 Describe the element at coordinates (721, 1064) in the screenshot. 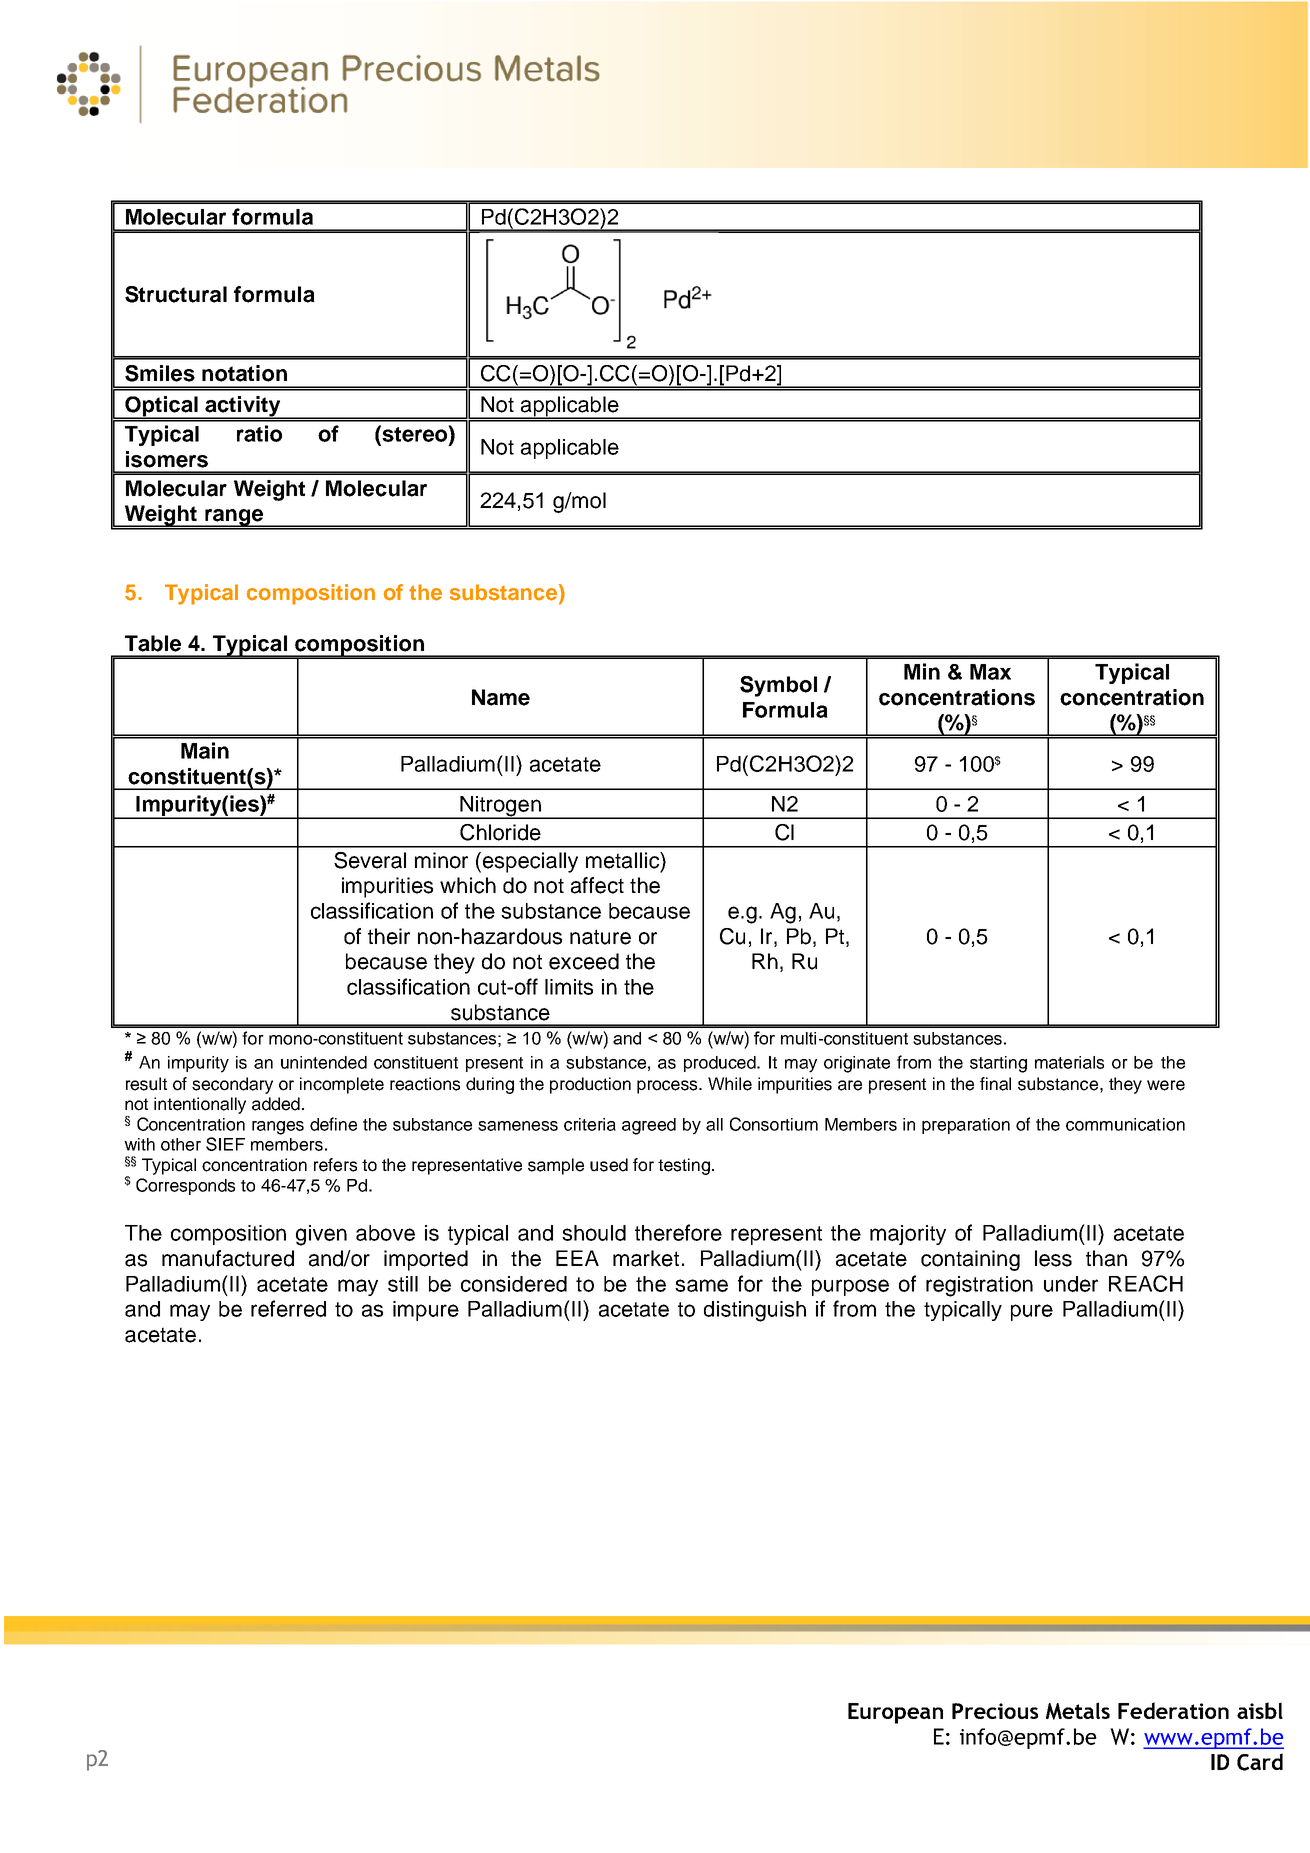

I see `produced` at that location.
